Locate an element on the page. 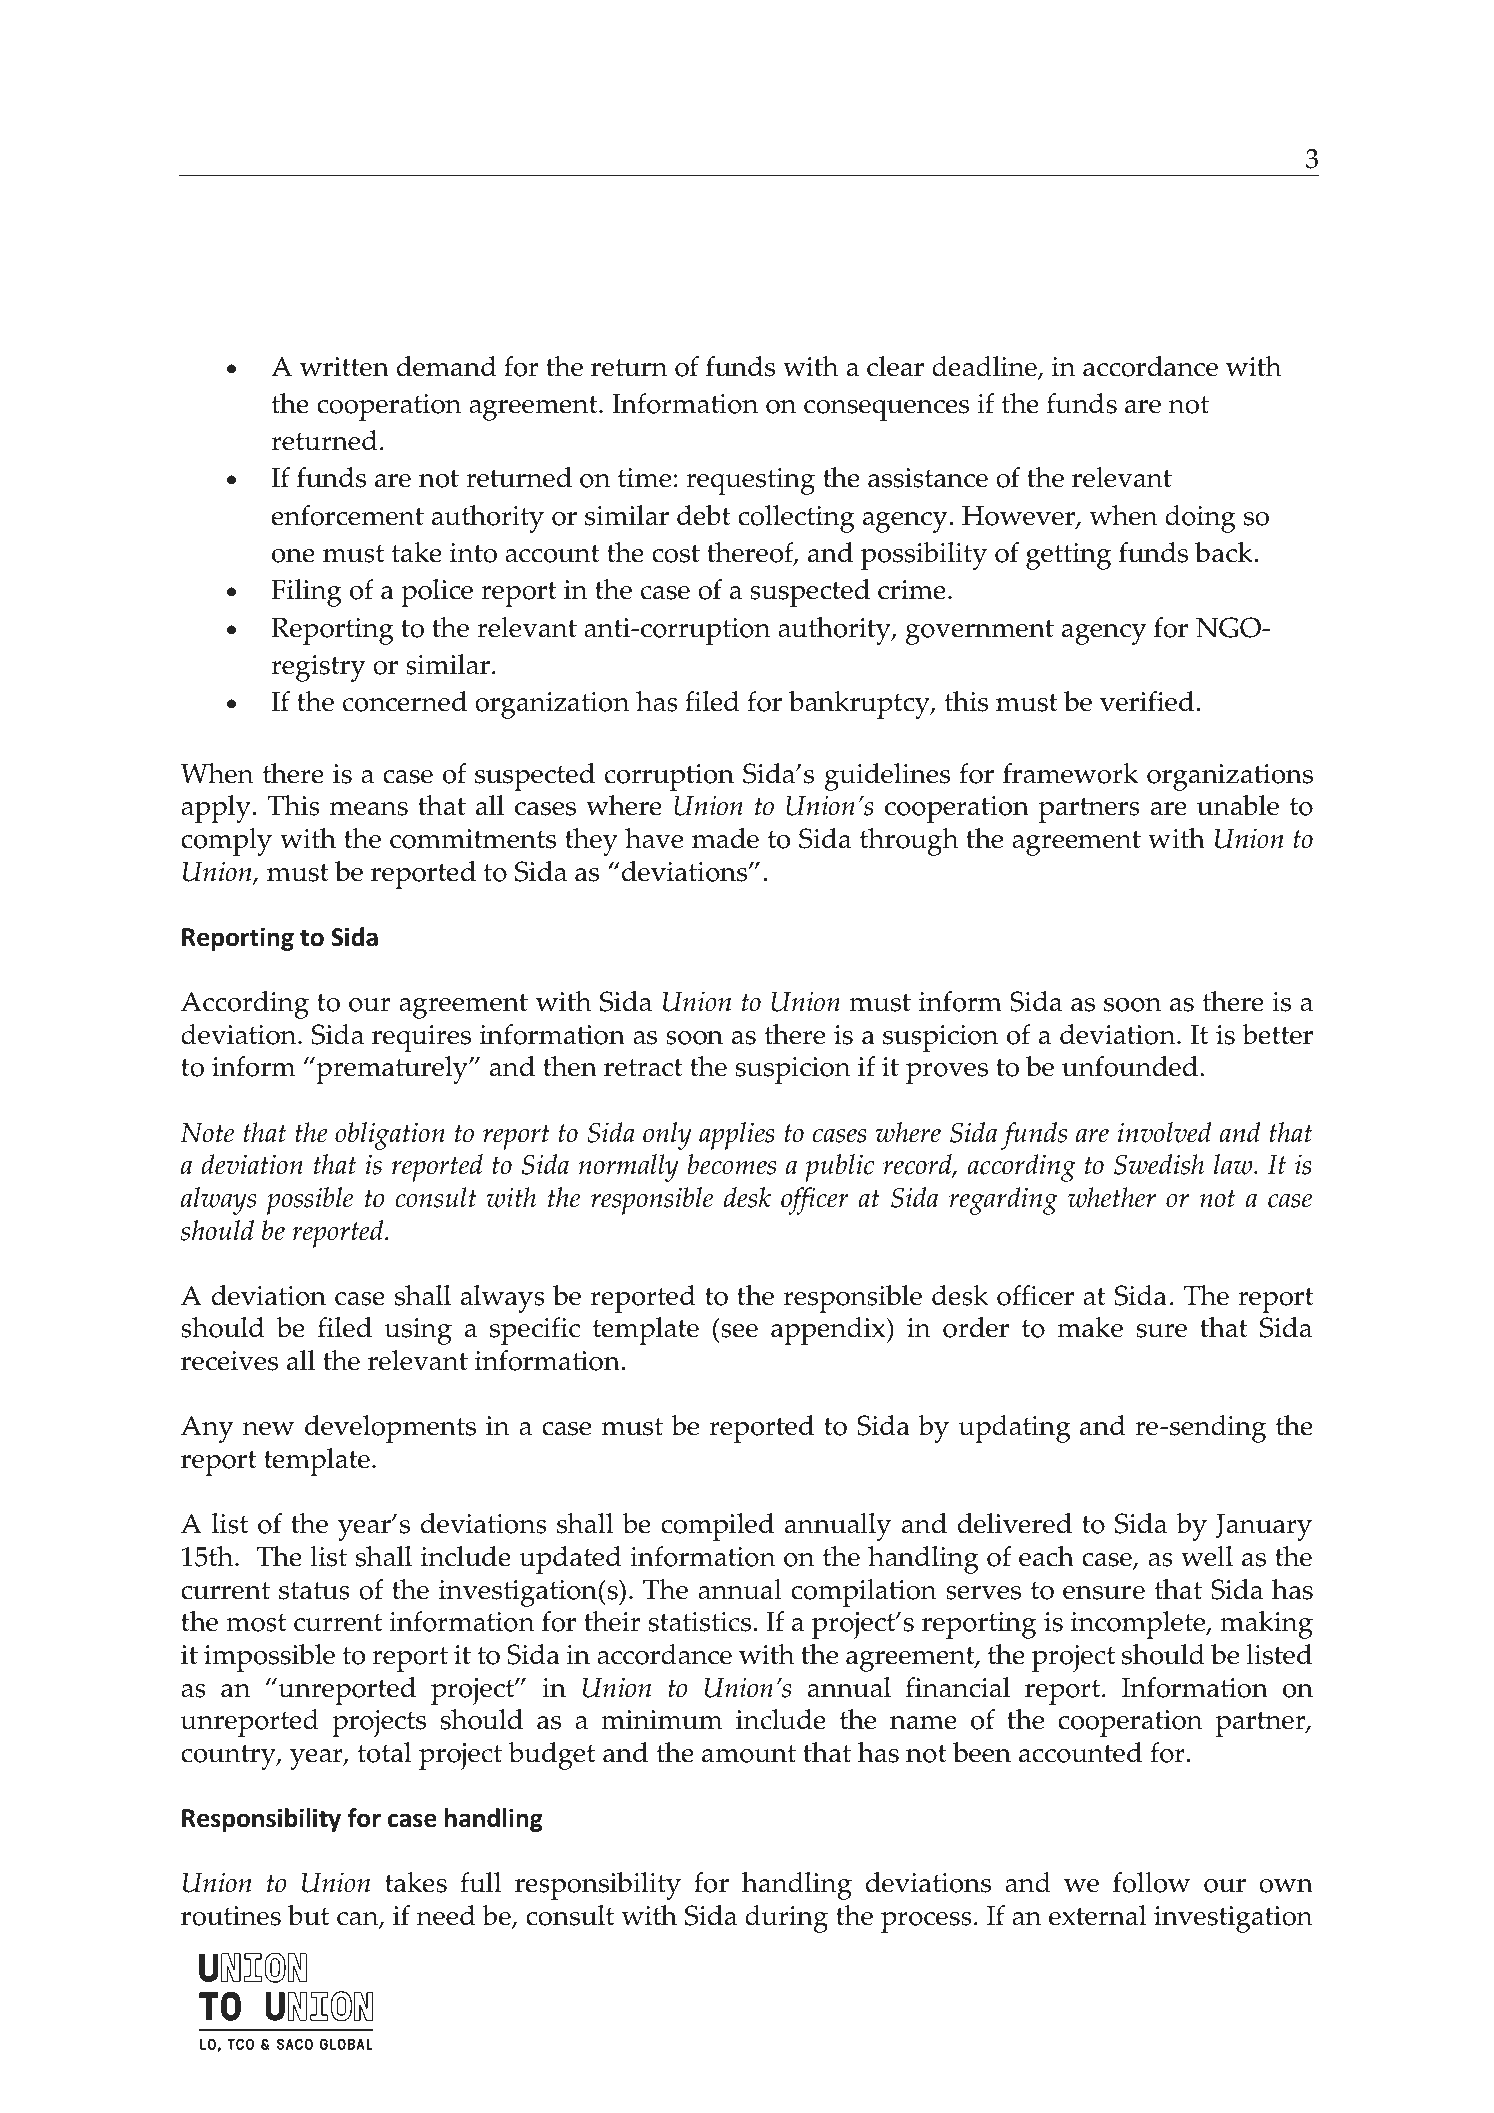 The height and width of the document is (2113, 1494). requesting is located at coordinates (750, 481).
